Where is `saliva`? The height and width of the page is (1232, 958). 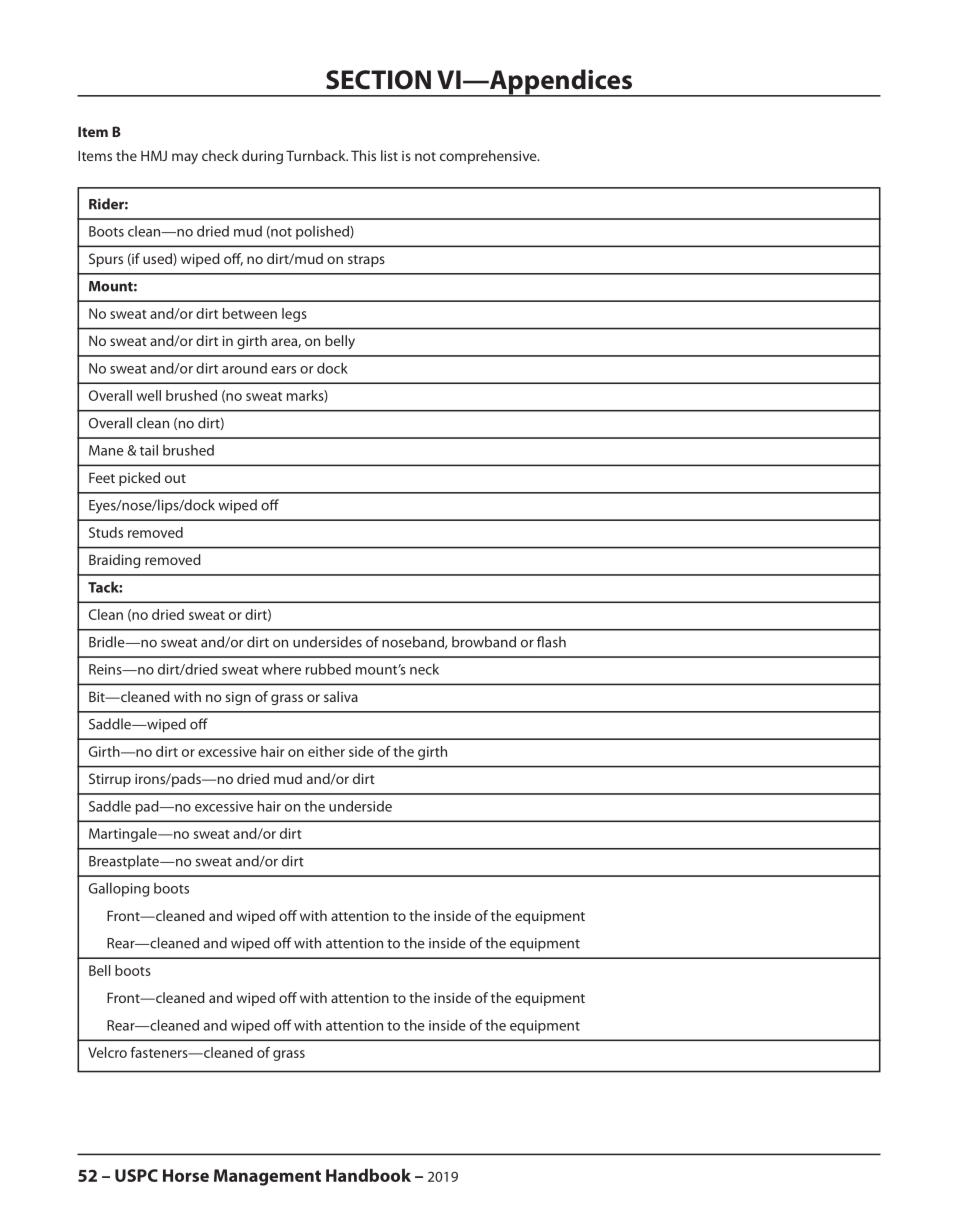 saliva is located at coordinates (341, 696).
